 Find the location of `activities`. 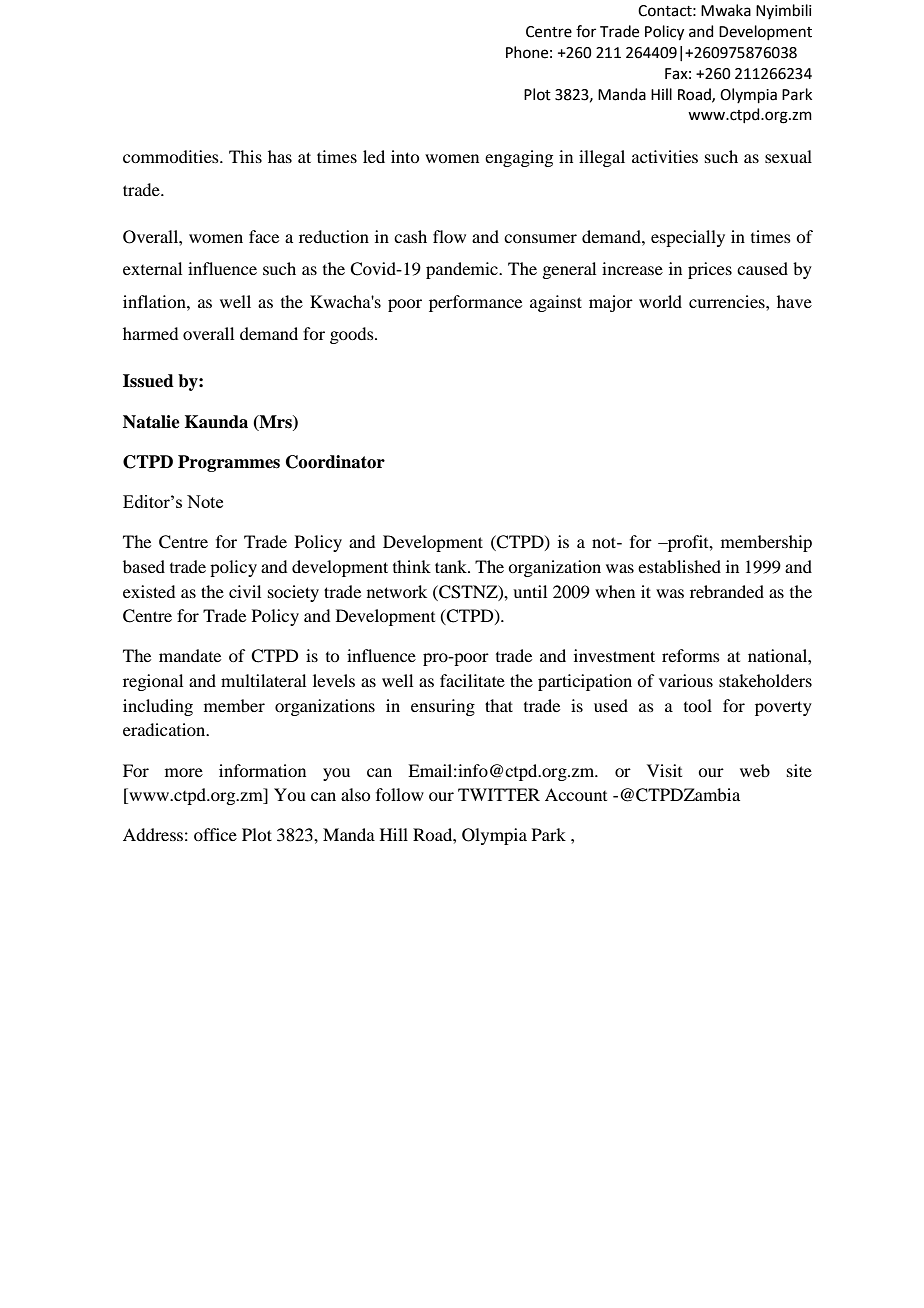

activities is located at coordinates (665, 156).
